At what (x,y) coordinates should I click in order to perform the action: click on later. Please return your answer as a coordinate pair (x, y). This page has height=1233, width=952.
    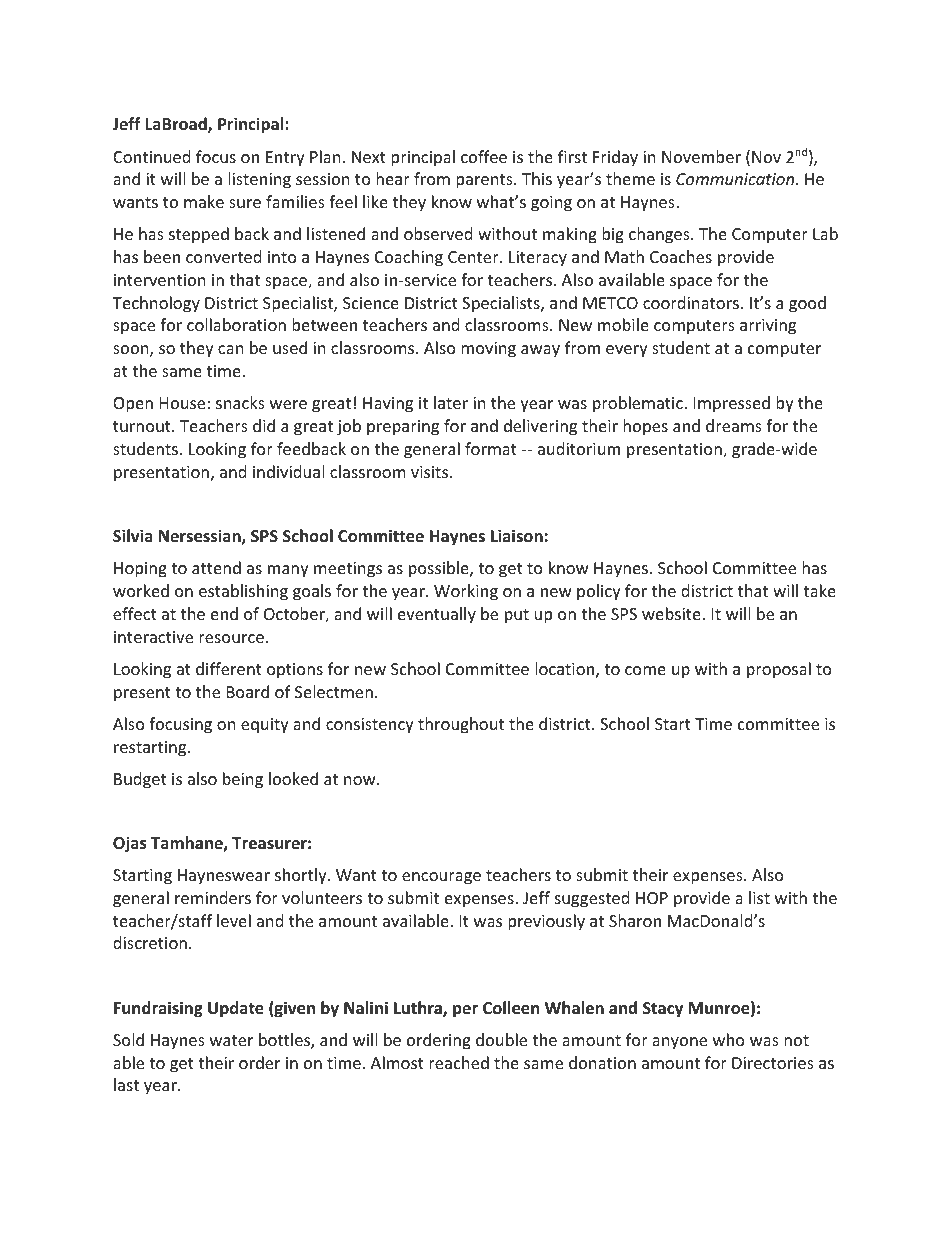
    Looking at the image, I should click on (451, 402).
